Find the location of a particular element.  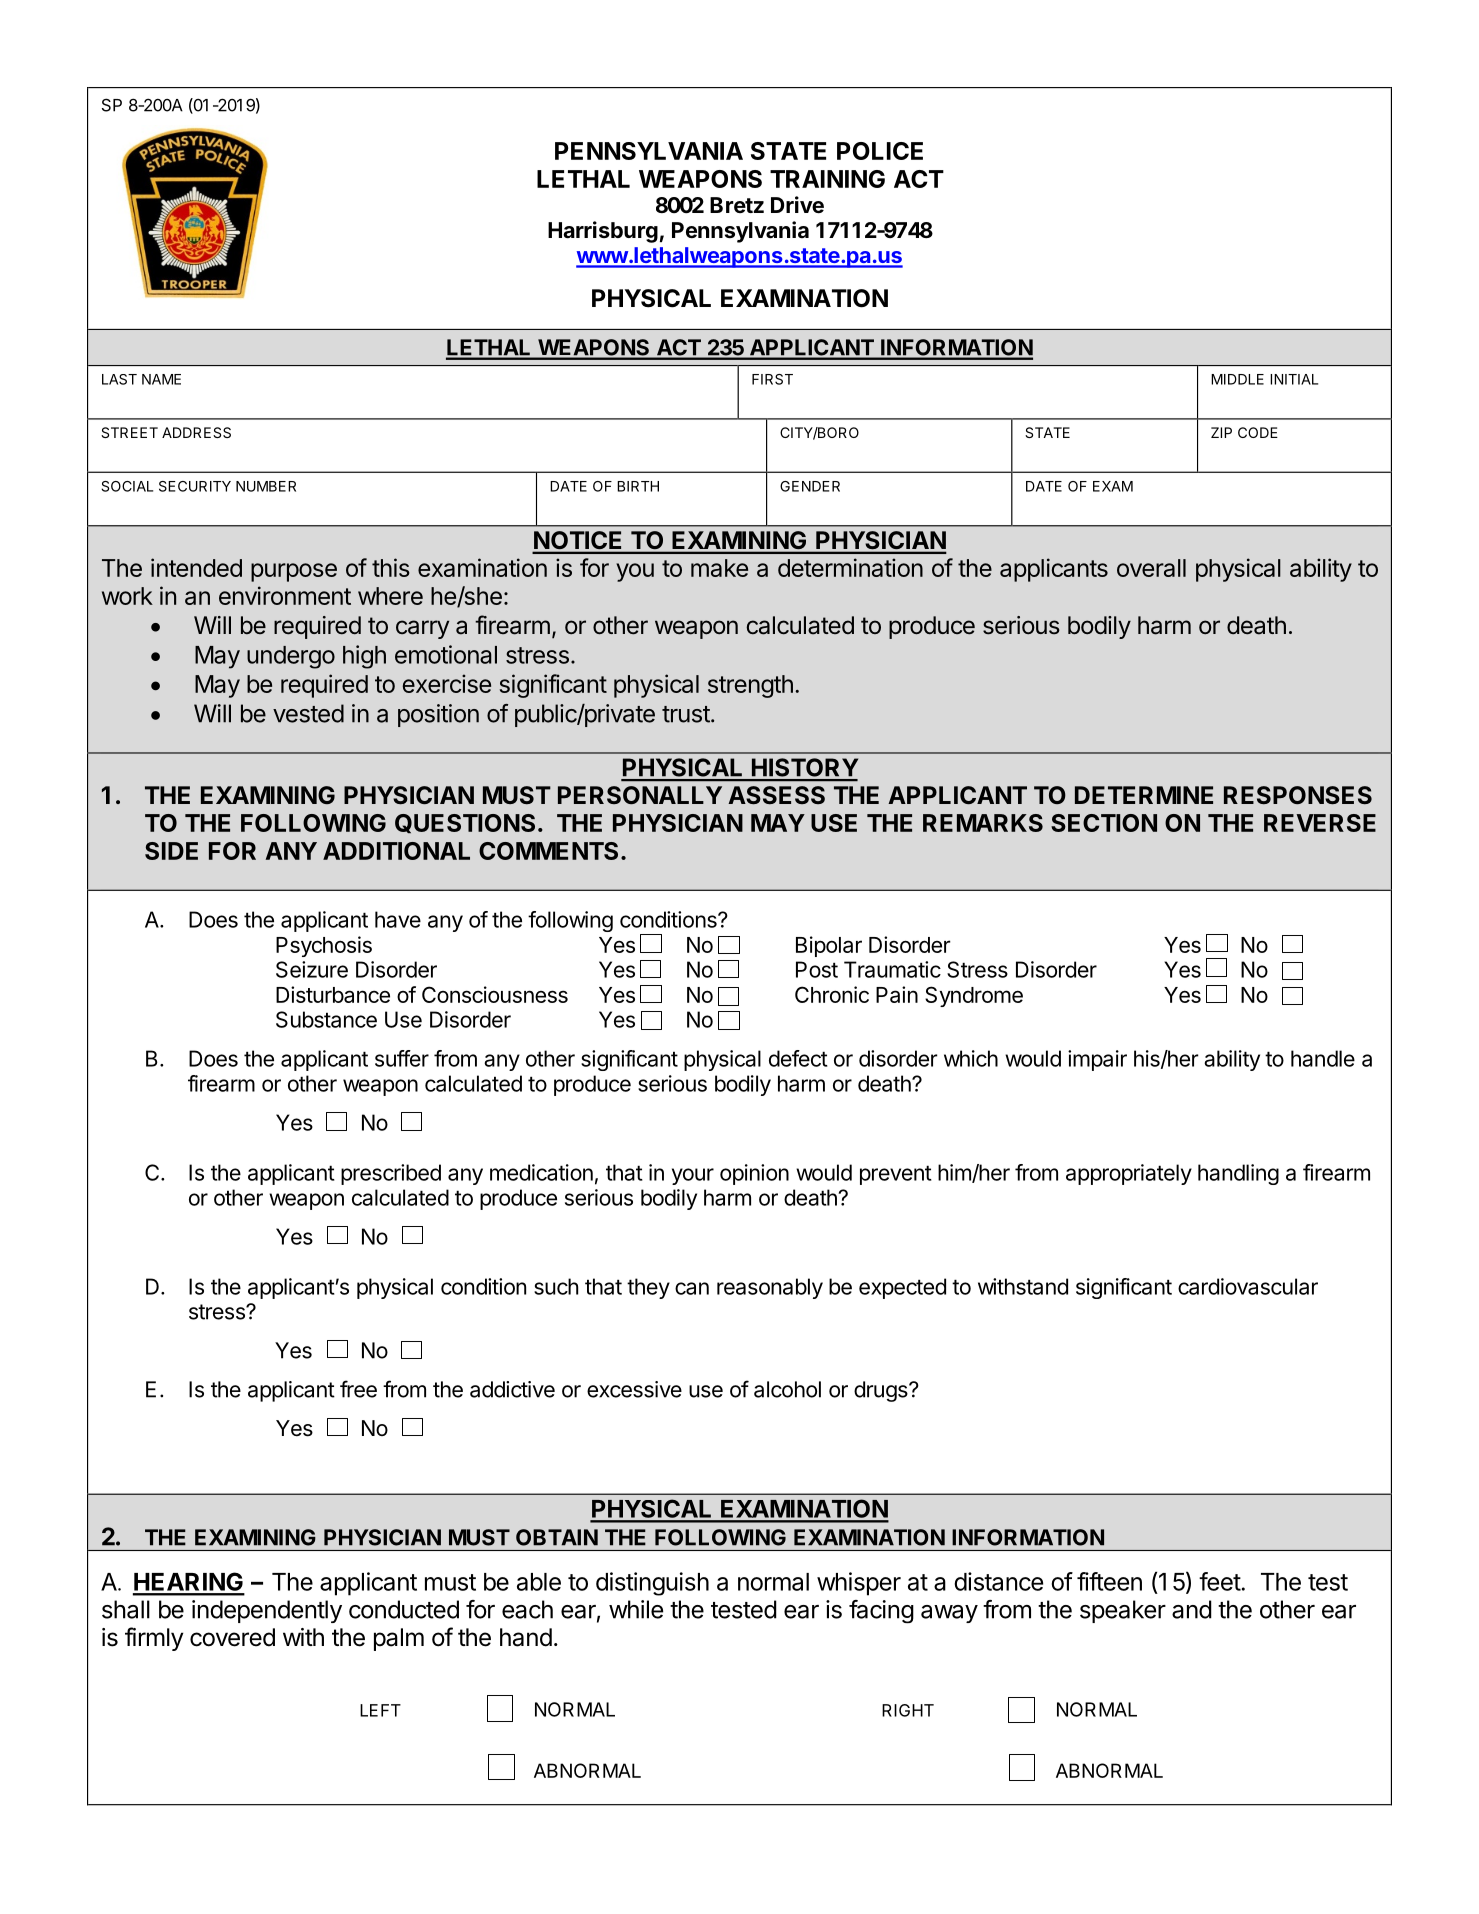

reasonably is located at coordinates (770, 1288).
